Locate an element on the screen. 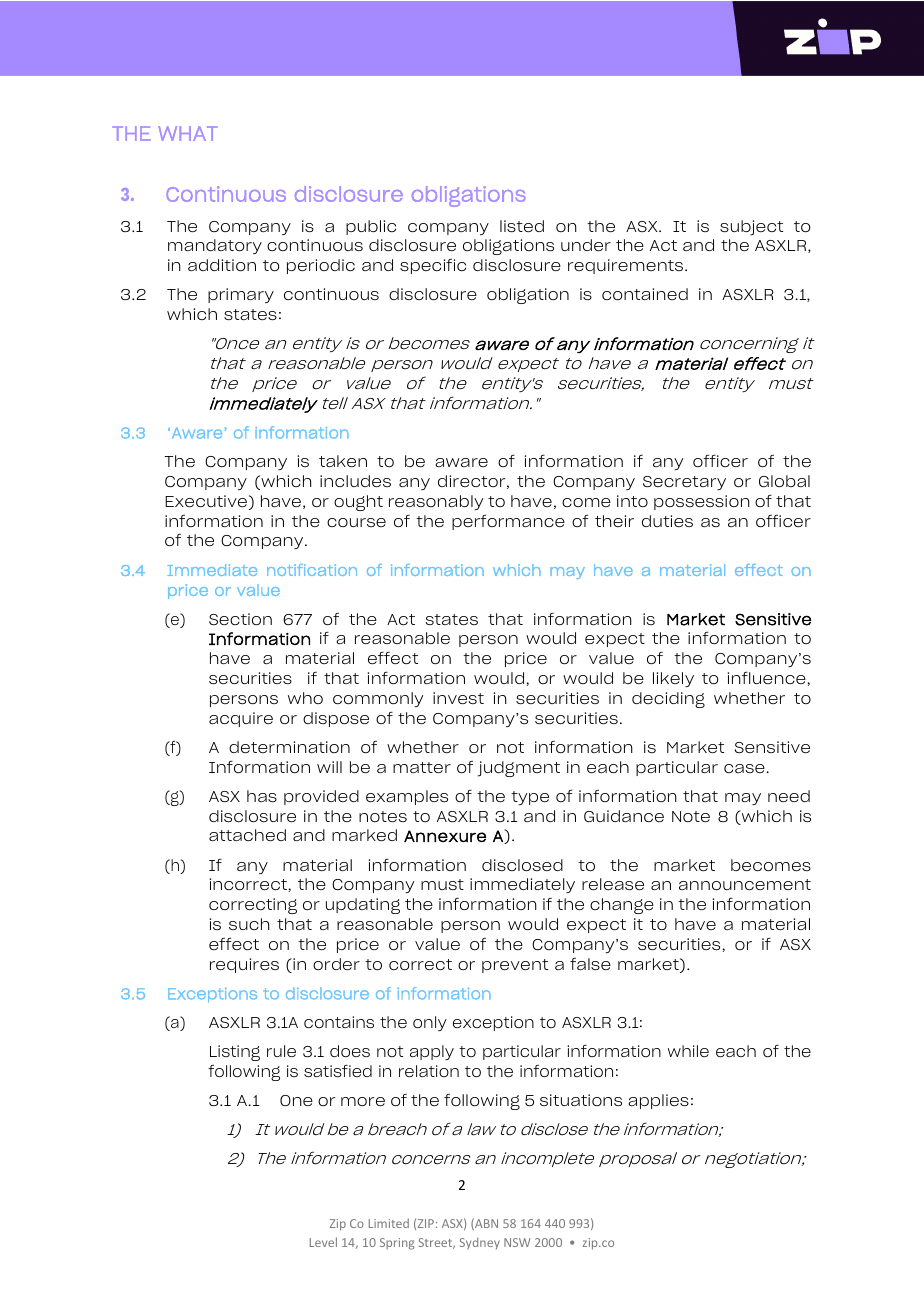  subject is located at coordinates (751, 228).
